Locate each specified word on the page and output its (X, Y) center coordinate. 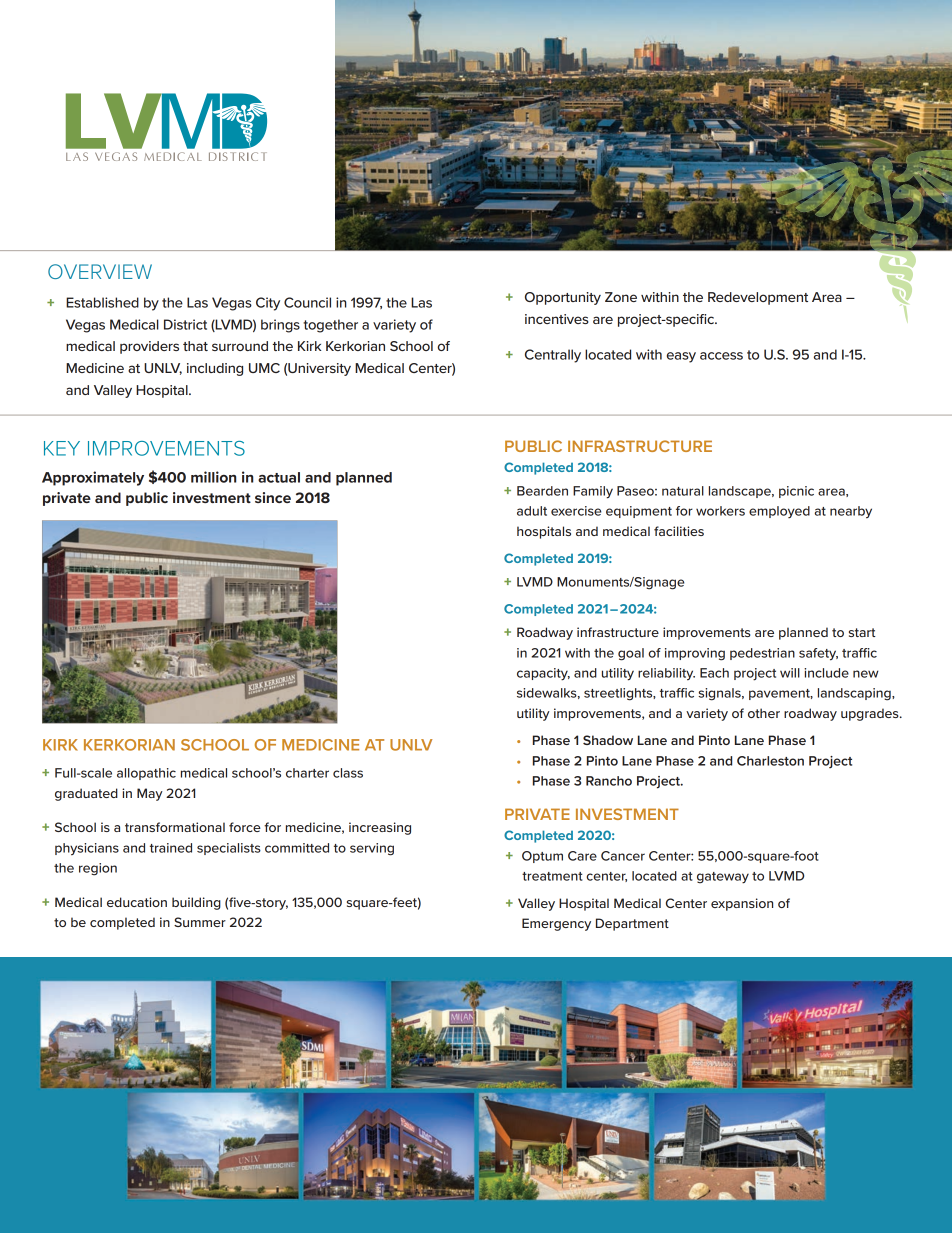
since (273, 497)
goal (631, 654)
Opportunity (563, 298)
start (862, 632)
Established (102, 302)
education (137, 902)
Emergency (556, 924)
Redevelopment (758, 298)
